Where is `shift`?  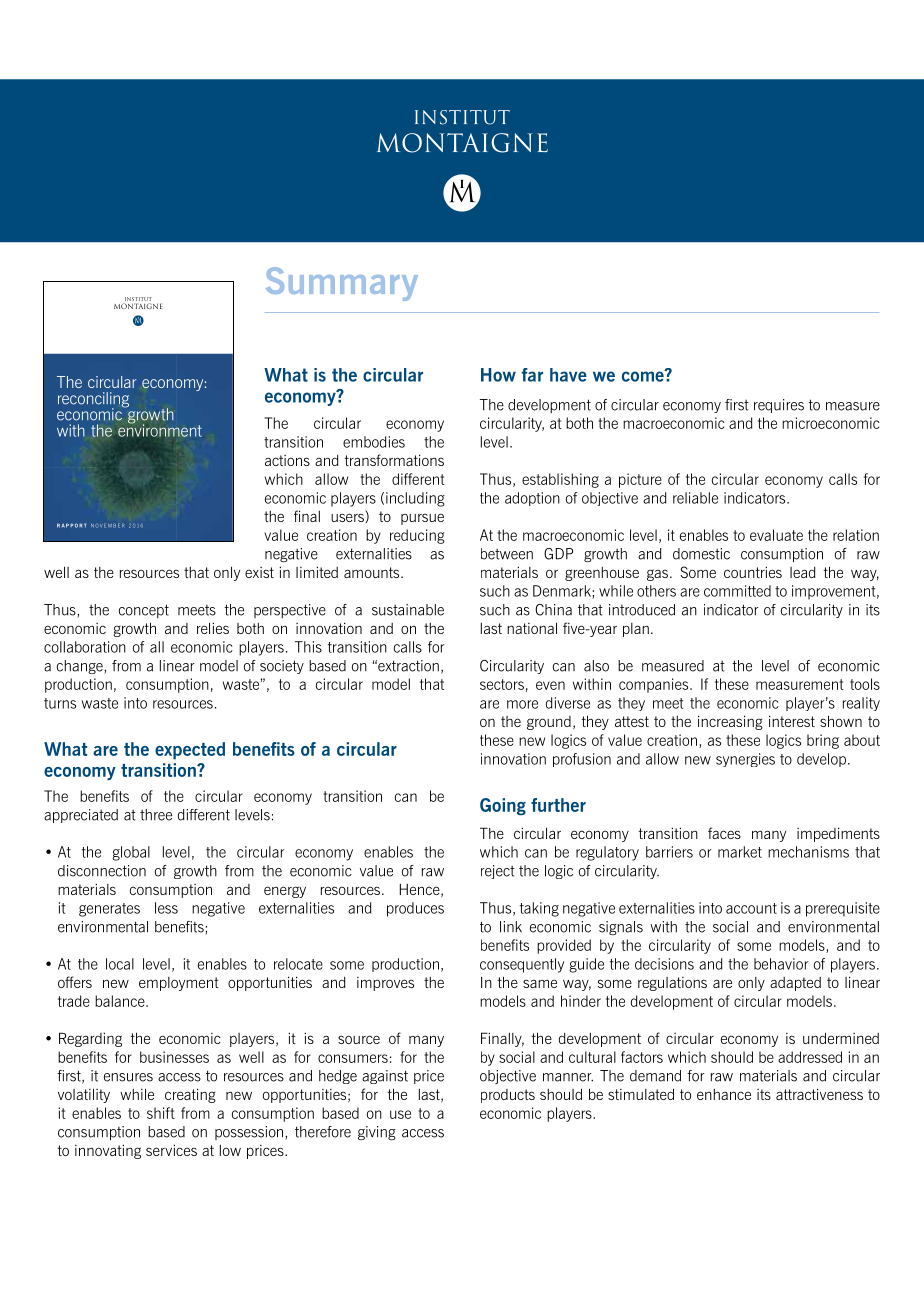 shift is located at coordinates (161, 1113).
